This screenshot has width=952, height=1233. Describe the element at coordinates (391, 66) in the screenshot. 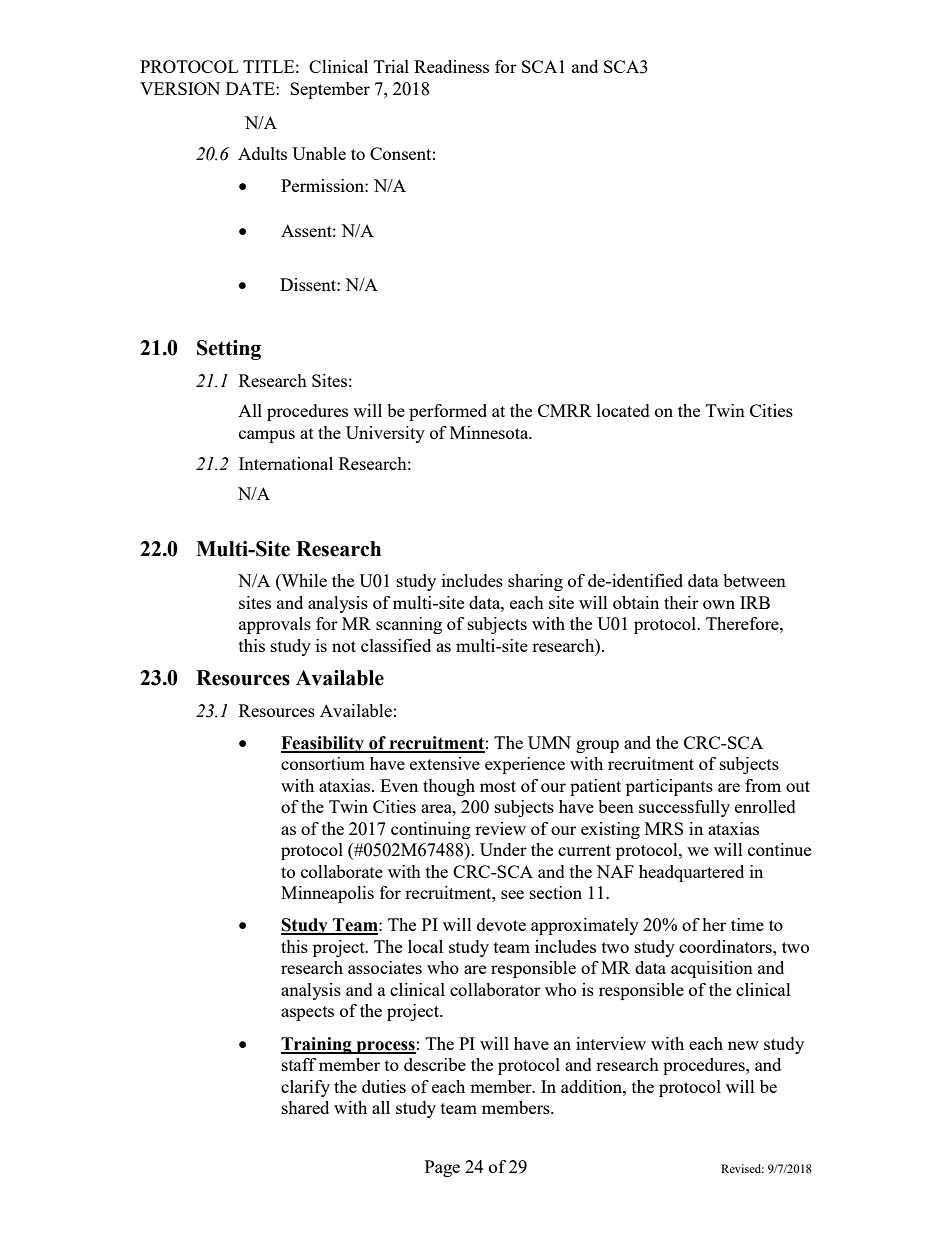

I see `Trial` at that location.
